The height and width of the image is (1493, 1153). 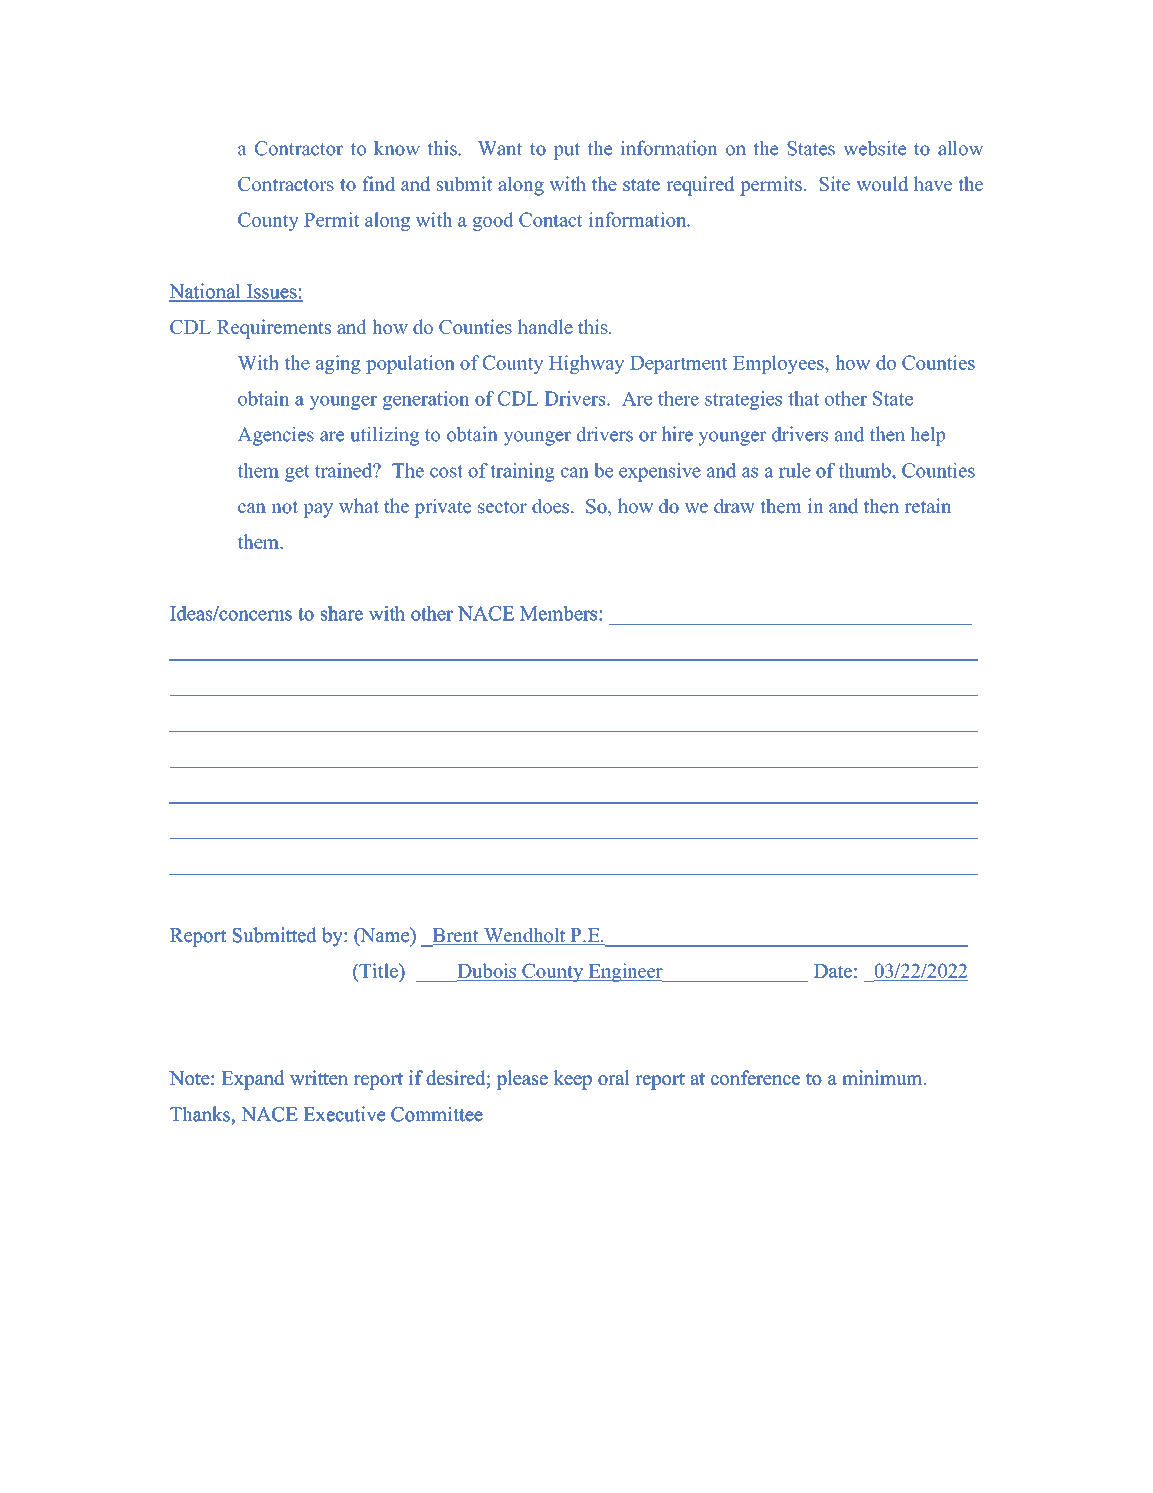 I want to click on retain, so click(x=928, y=505).
